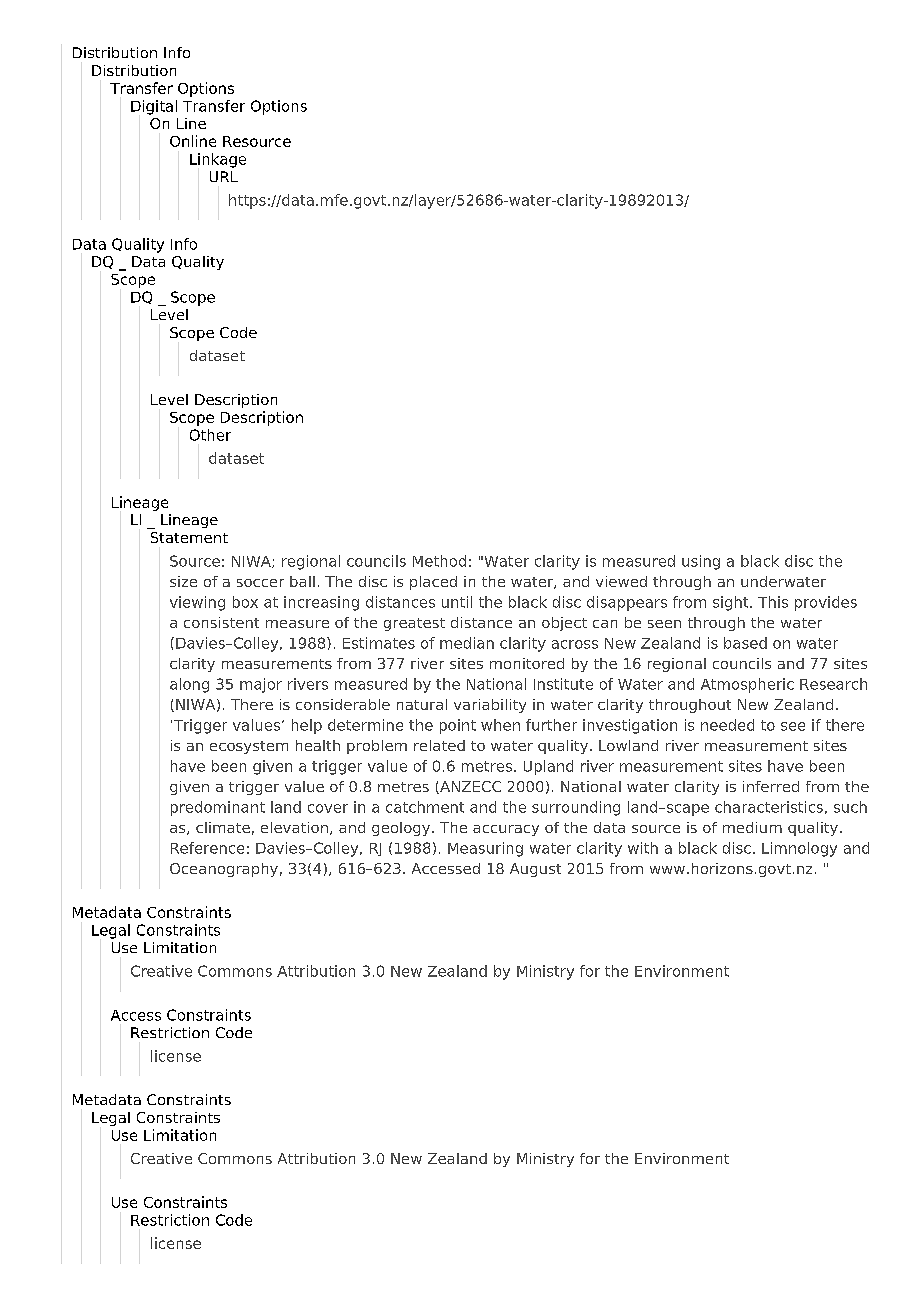  I want to click on This, so click(773, 602).
